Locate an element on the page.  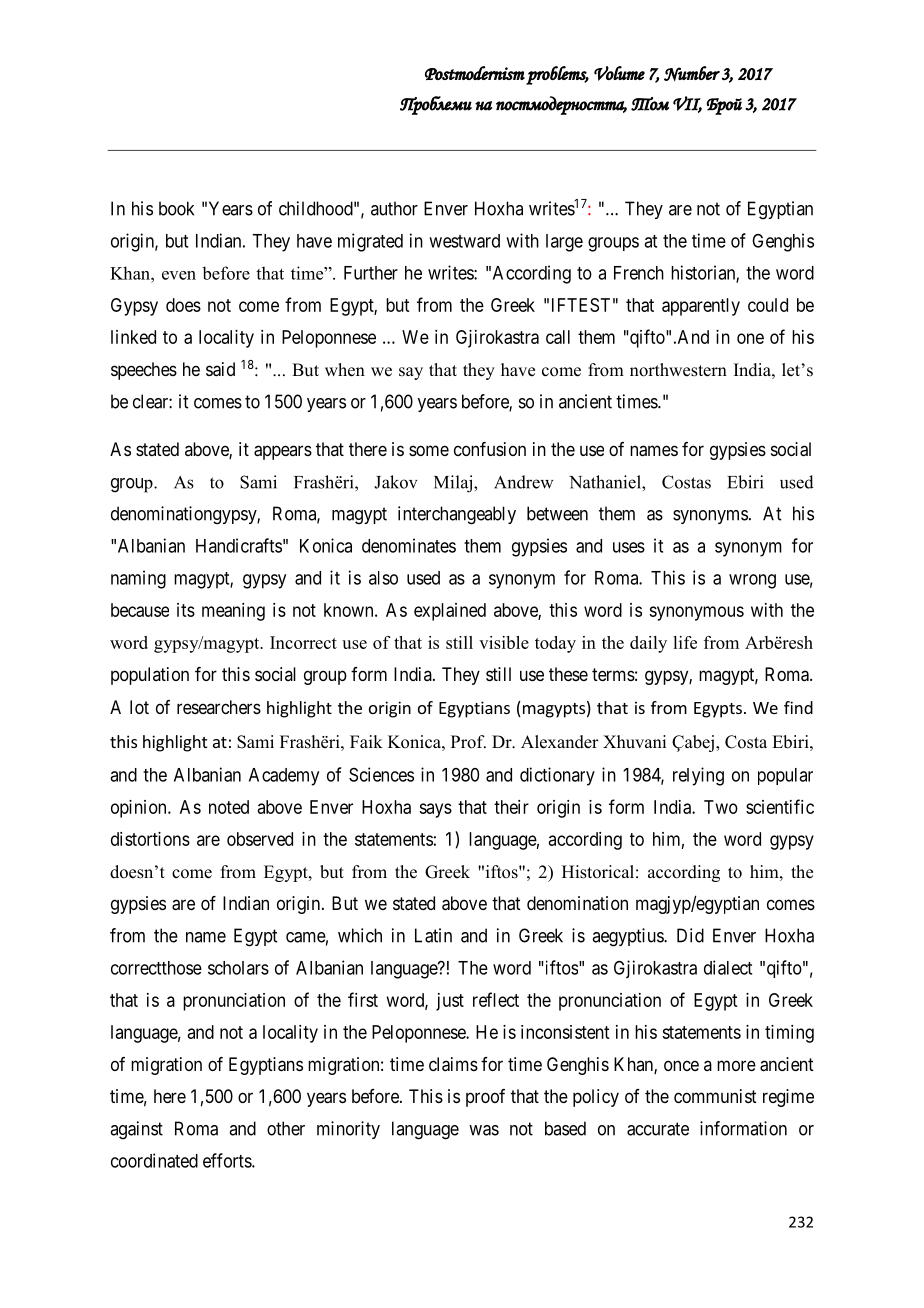
VII is located at coordinates (687, 104).
